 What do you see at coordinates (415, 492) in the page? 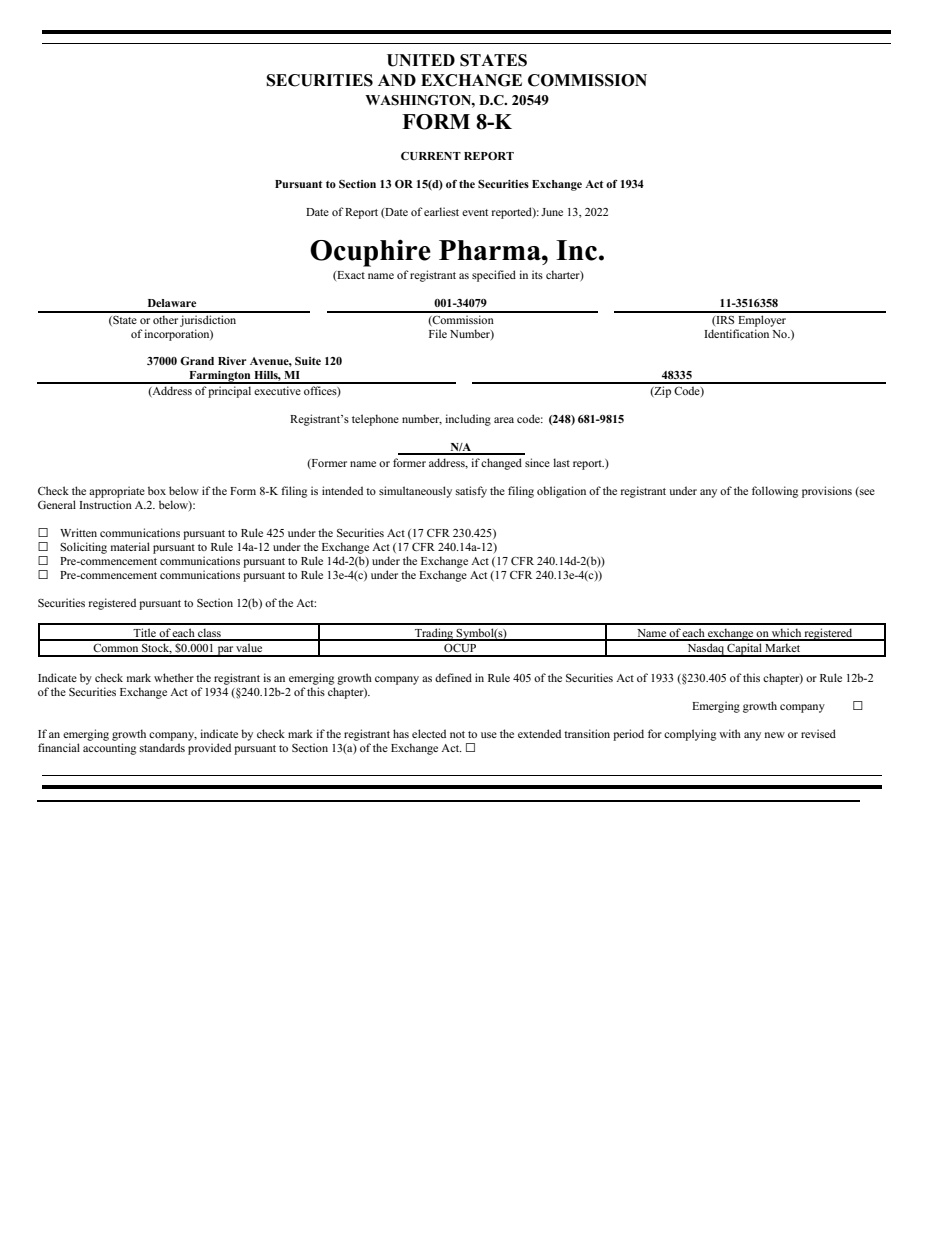
I see `simultaneously` at bounding box center [415, 492].
